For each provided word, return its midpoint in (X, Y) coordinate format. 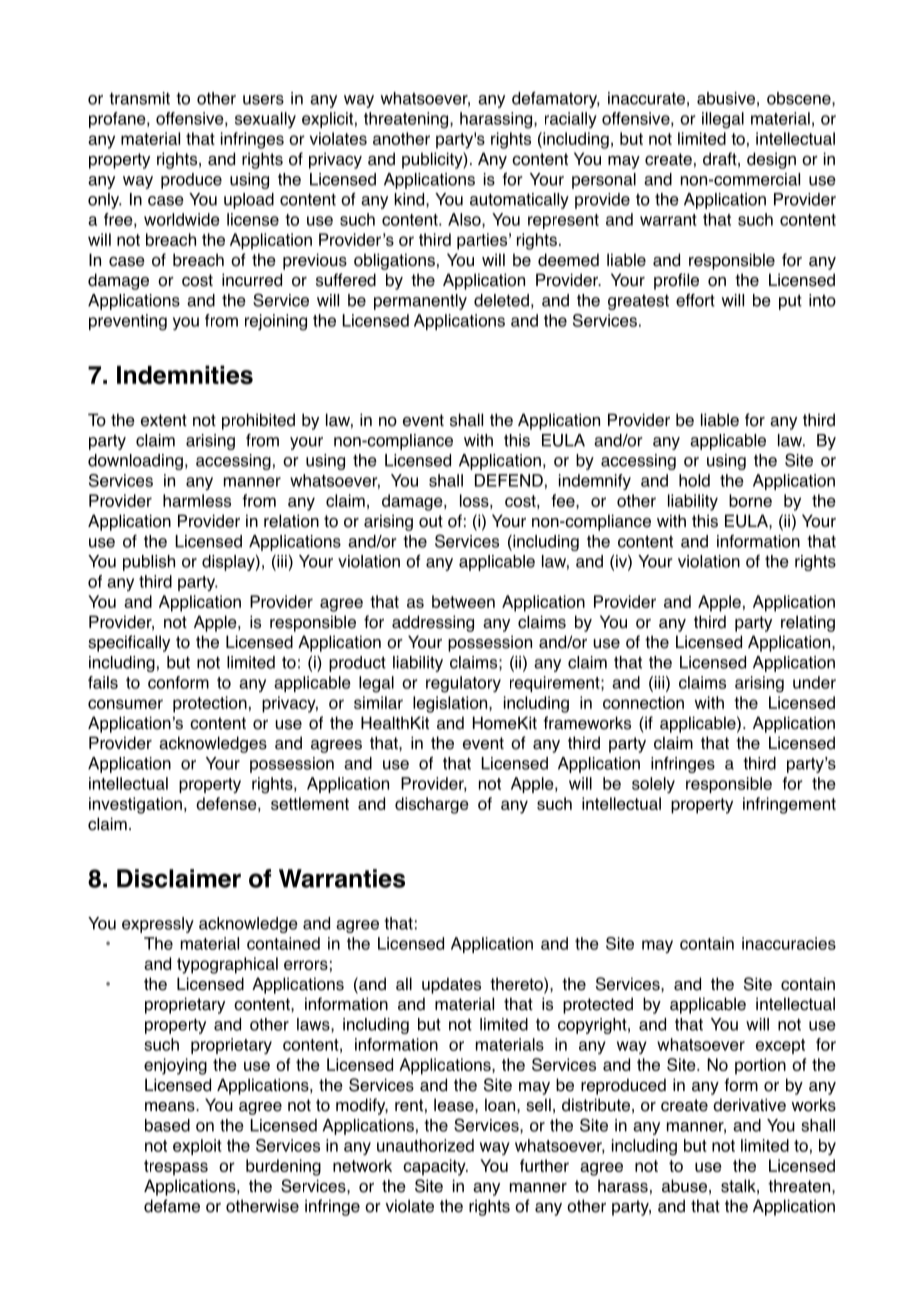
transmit (139, 98)
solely (653, 785)
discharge (432, 805)
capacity (435, 1167)
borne (750, 500)
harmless (197, 500)
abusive (726, 98)
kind (411, 200)
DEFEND (509, 480)
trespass (176, 1168)
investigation (135, 805)
